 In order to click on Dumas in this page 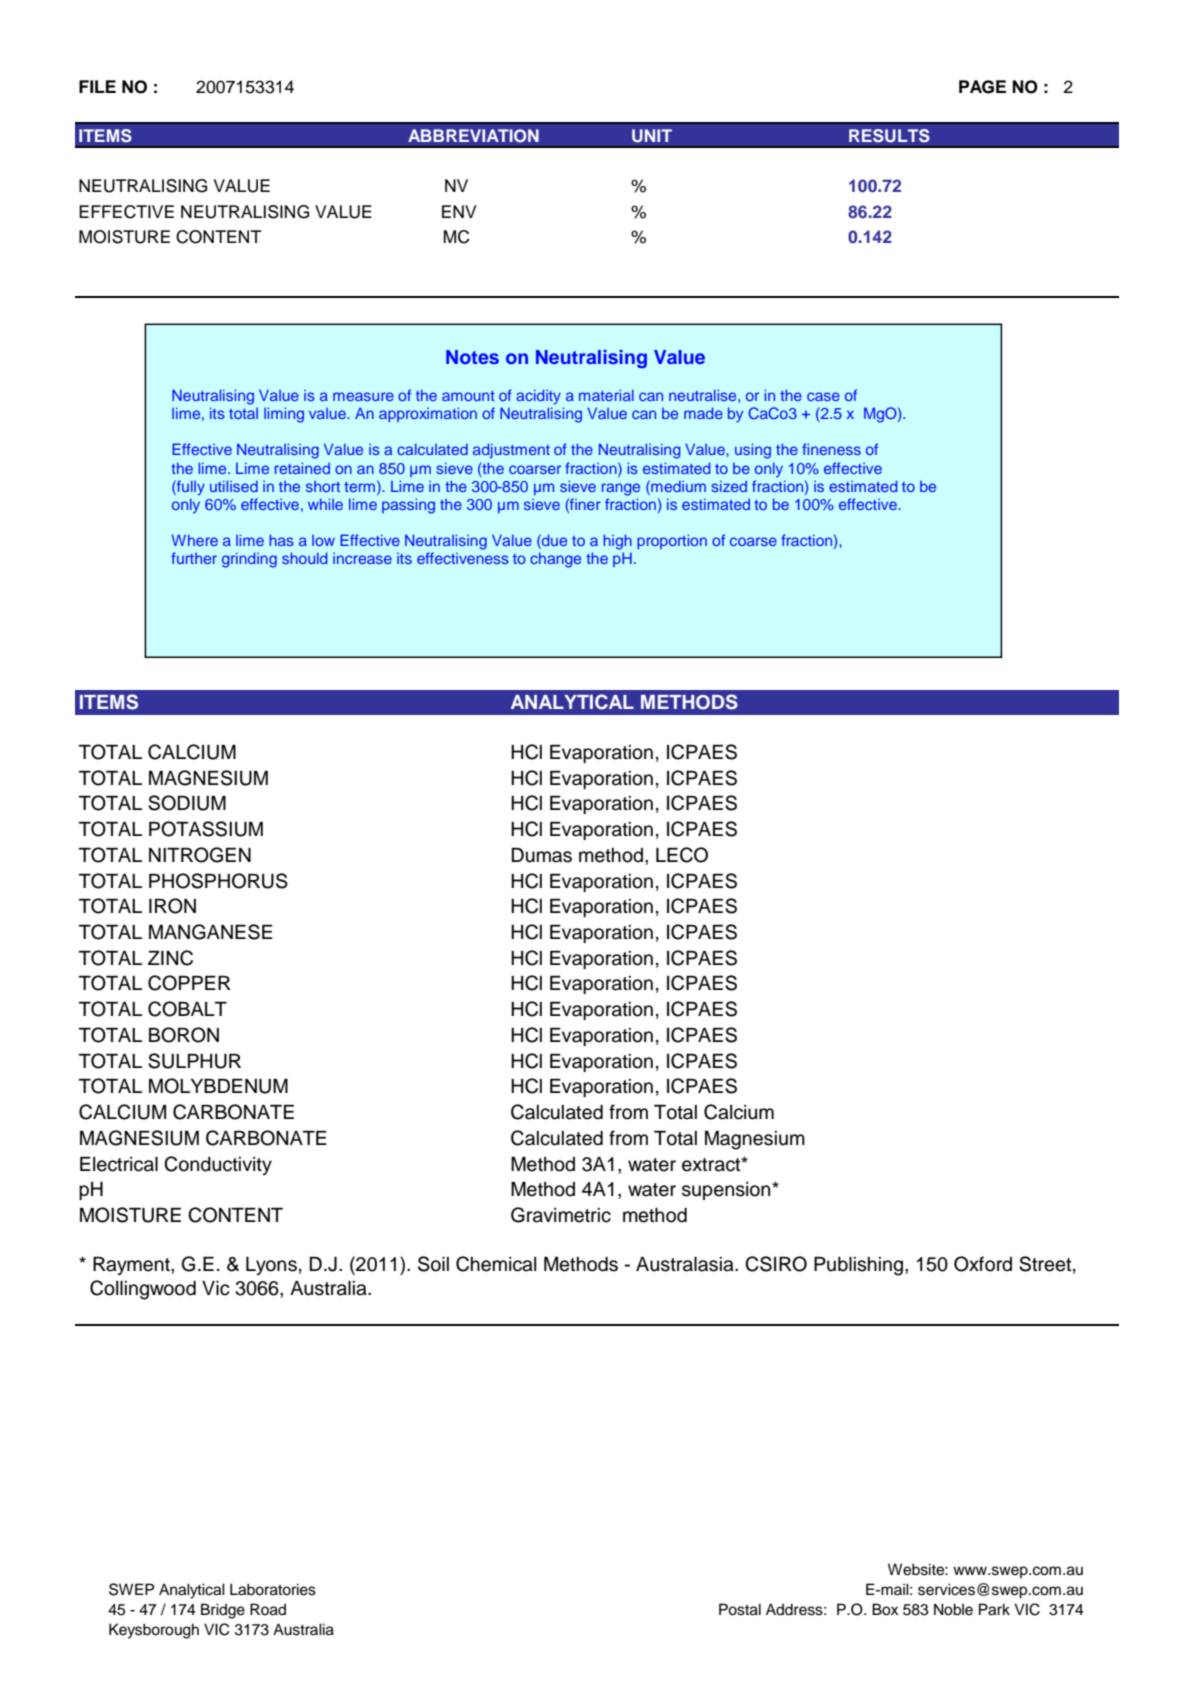, I will do `click(541, 855)`.
